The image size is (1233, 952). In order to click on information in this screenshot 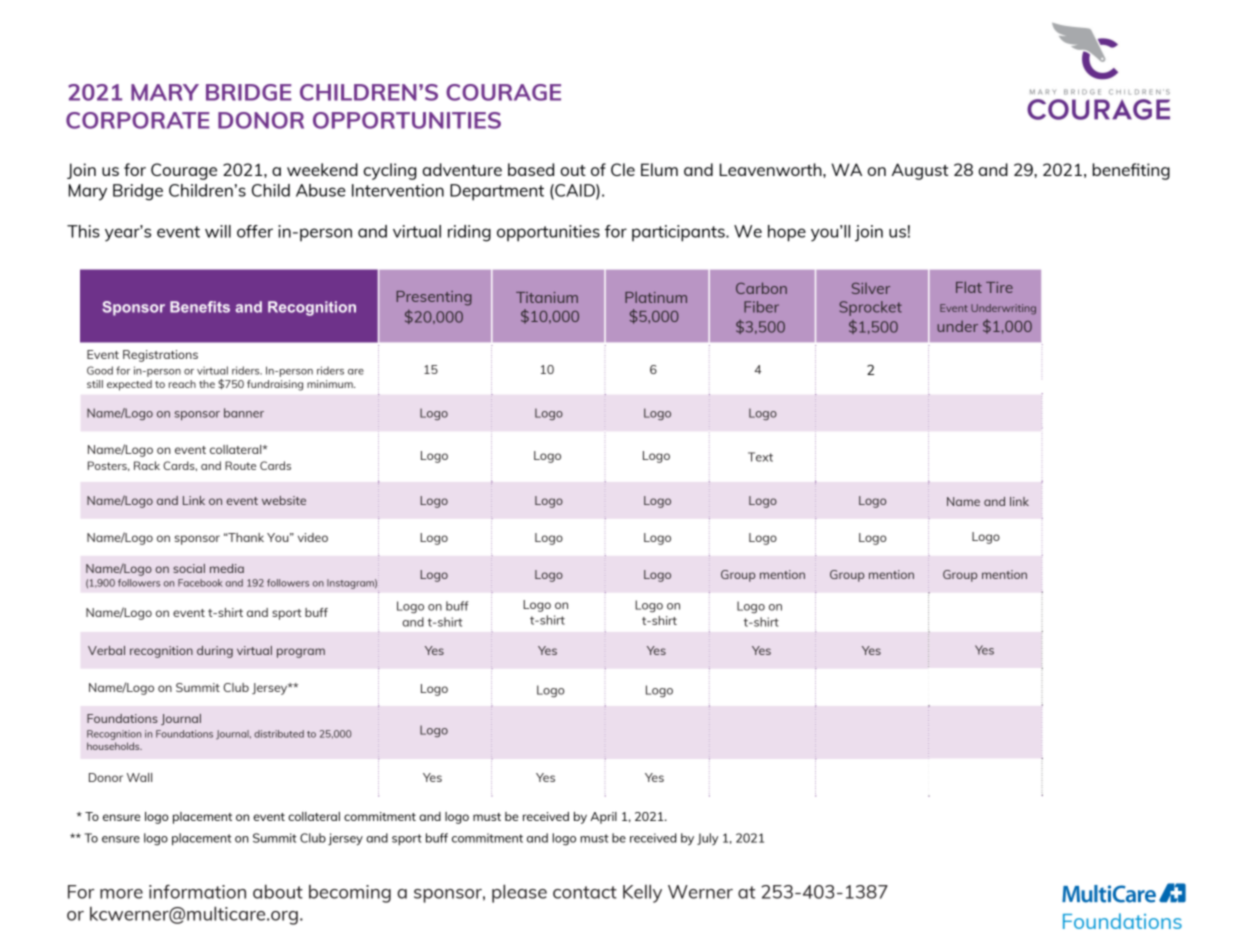, I will do `click(197, 892)`.
